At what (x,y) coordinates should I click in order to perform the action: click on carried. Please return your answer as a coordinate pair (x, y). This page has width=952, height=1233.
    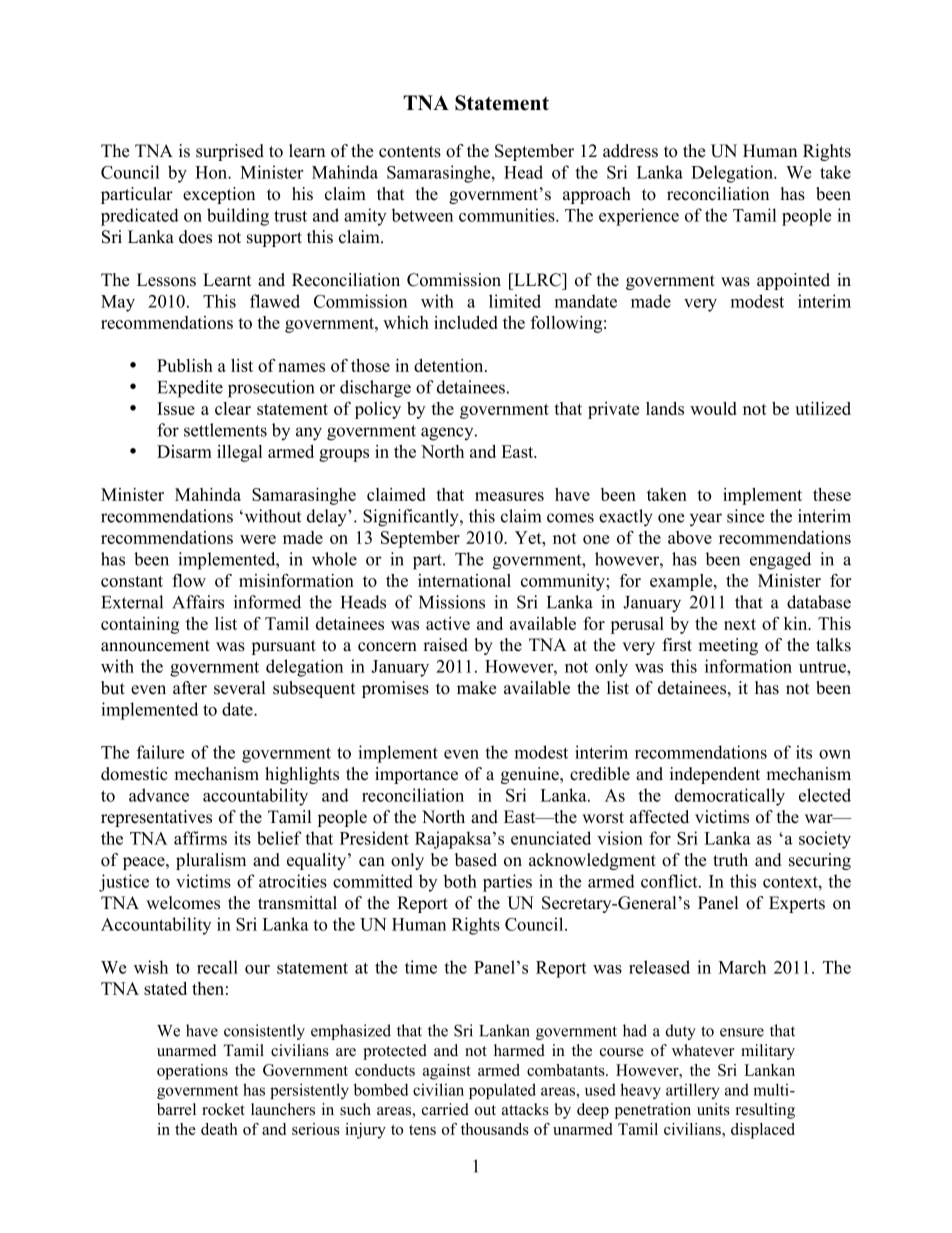
    Looking at the image, I should click on (445, 1109).
